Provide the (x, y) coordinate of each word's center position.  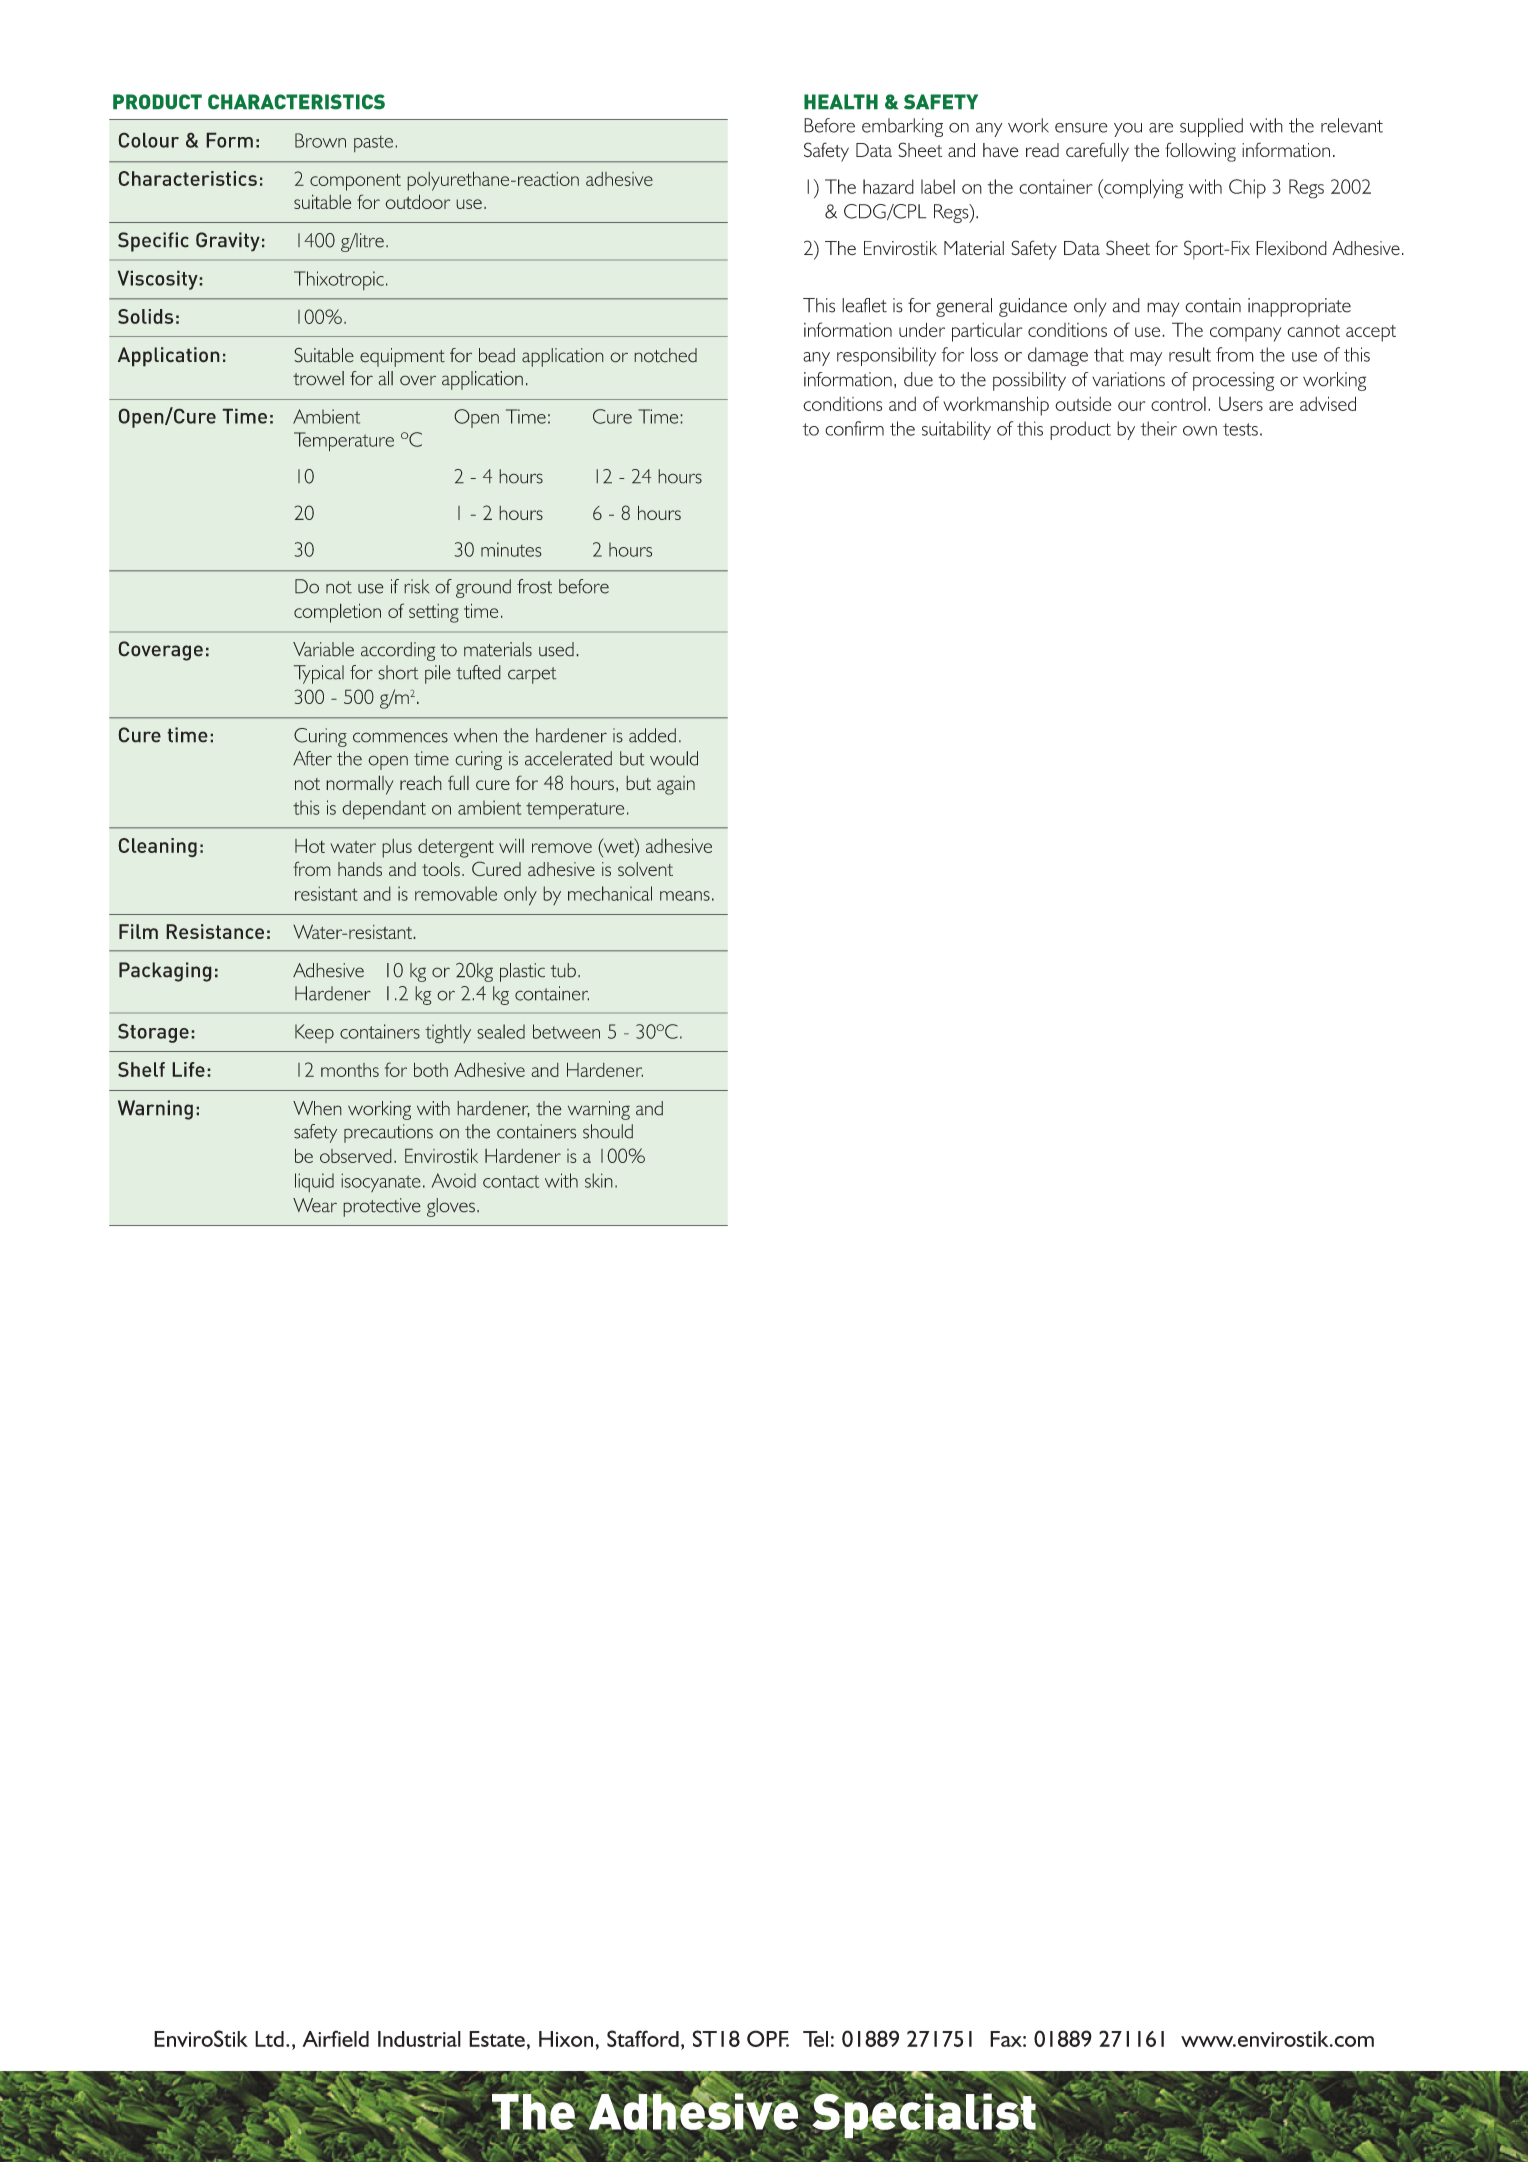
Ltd (269, 2039)
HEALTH (841, 101)
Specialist (923, 2115)
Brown (320, 140)
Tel (815, 2039)
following (1200, 152)
